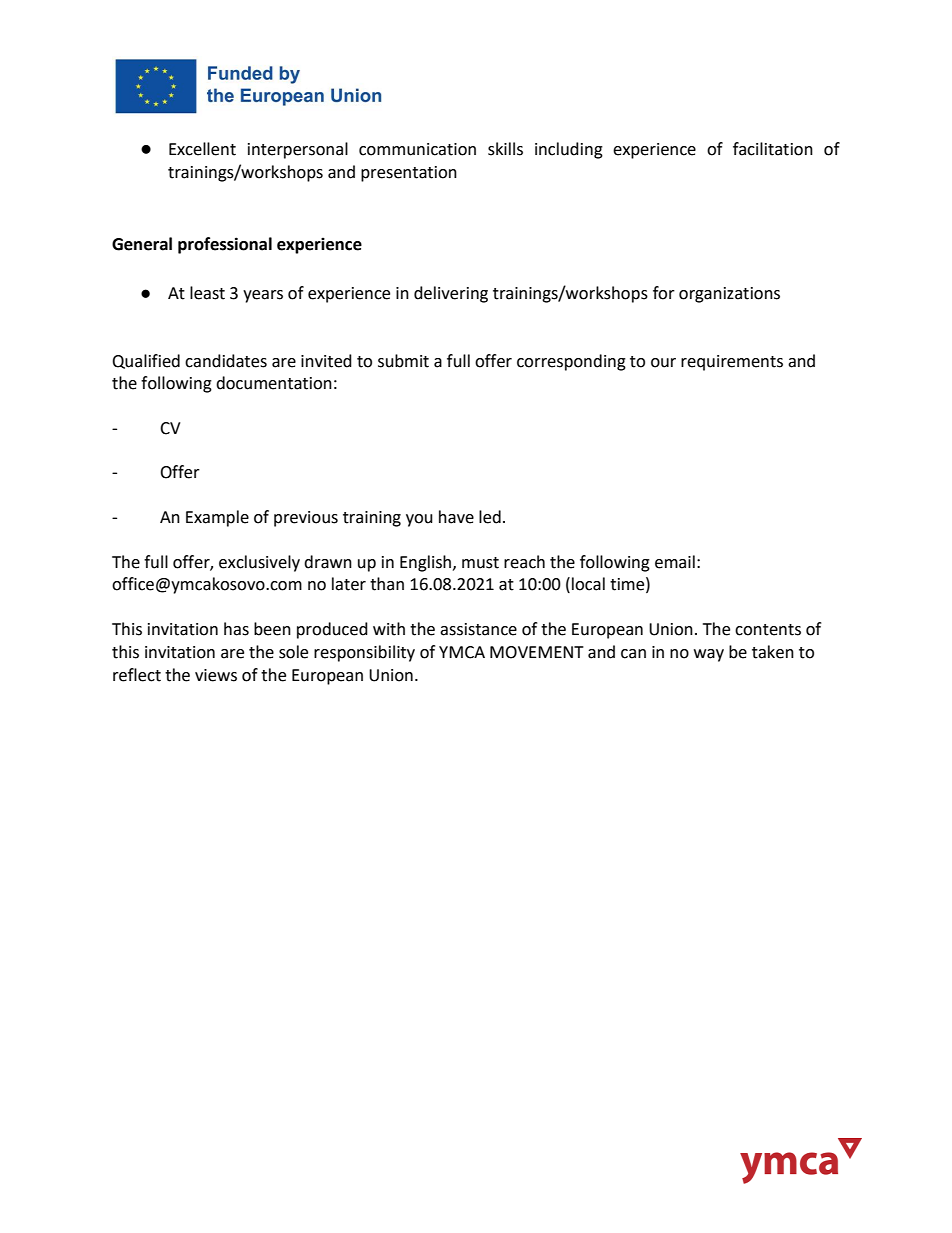 The height and width of the screenshot is (1233, 952). I want to click on documentation, so click(274, 383).
